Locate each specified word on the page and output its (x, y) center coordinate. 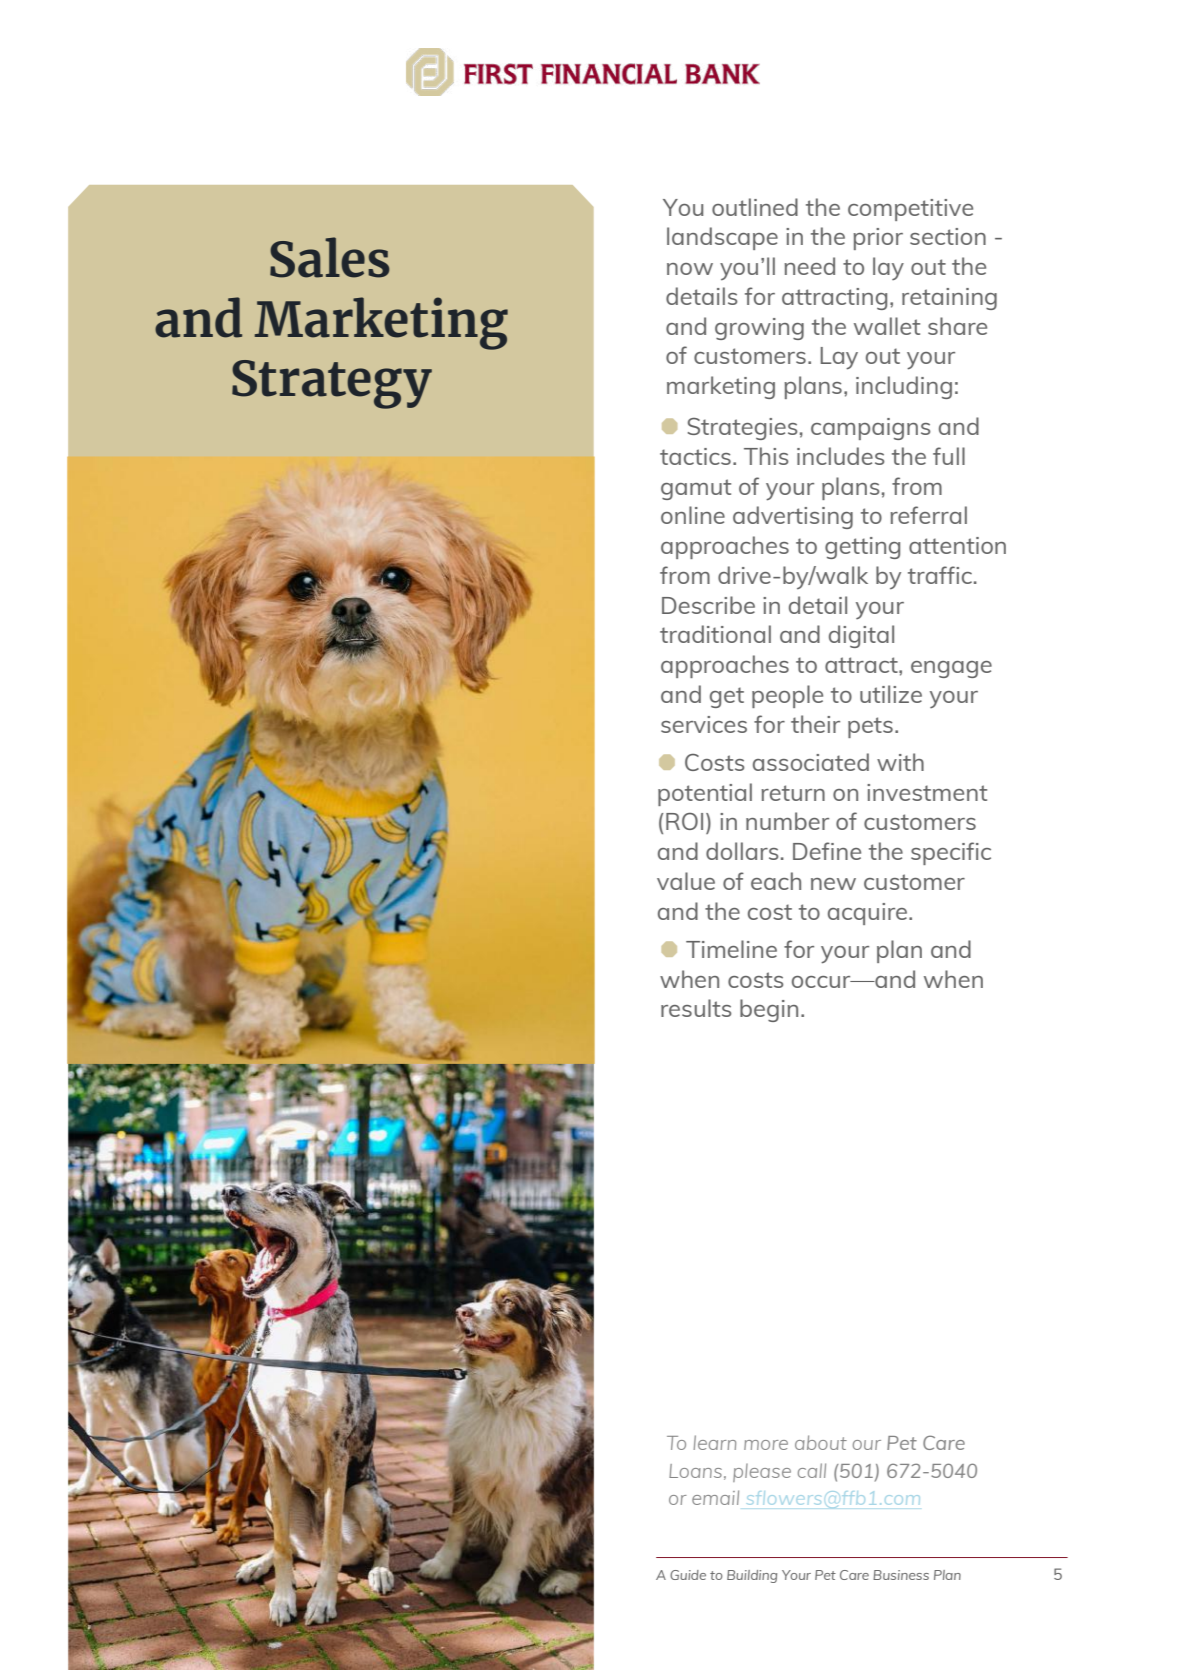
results (696, 1008)
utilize (891, 694)
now (690, 269)
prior (878, 239)
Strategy (332, 384)
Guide (688, 1575)
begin (769, 1010)
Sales (330, 257)
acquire (869, 914)
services (704, 724)
